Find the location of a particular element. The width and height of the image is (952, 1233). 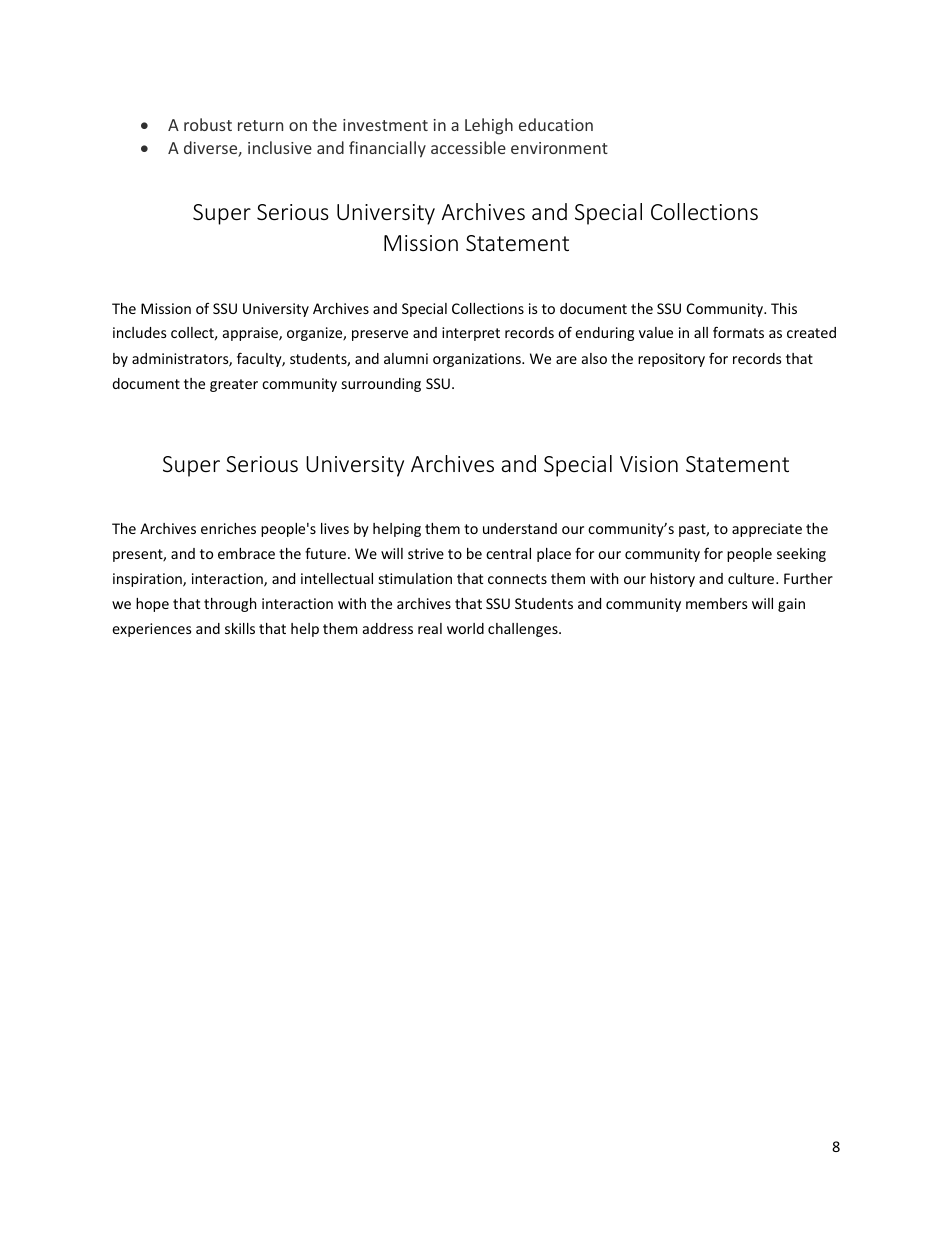

enriches is located at coordinates (228, 528).
